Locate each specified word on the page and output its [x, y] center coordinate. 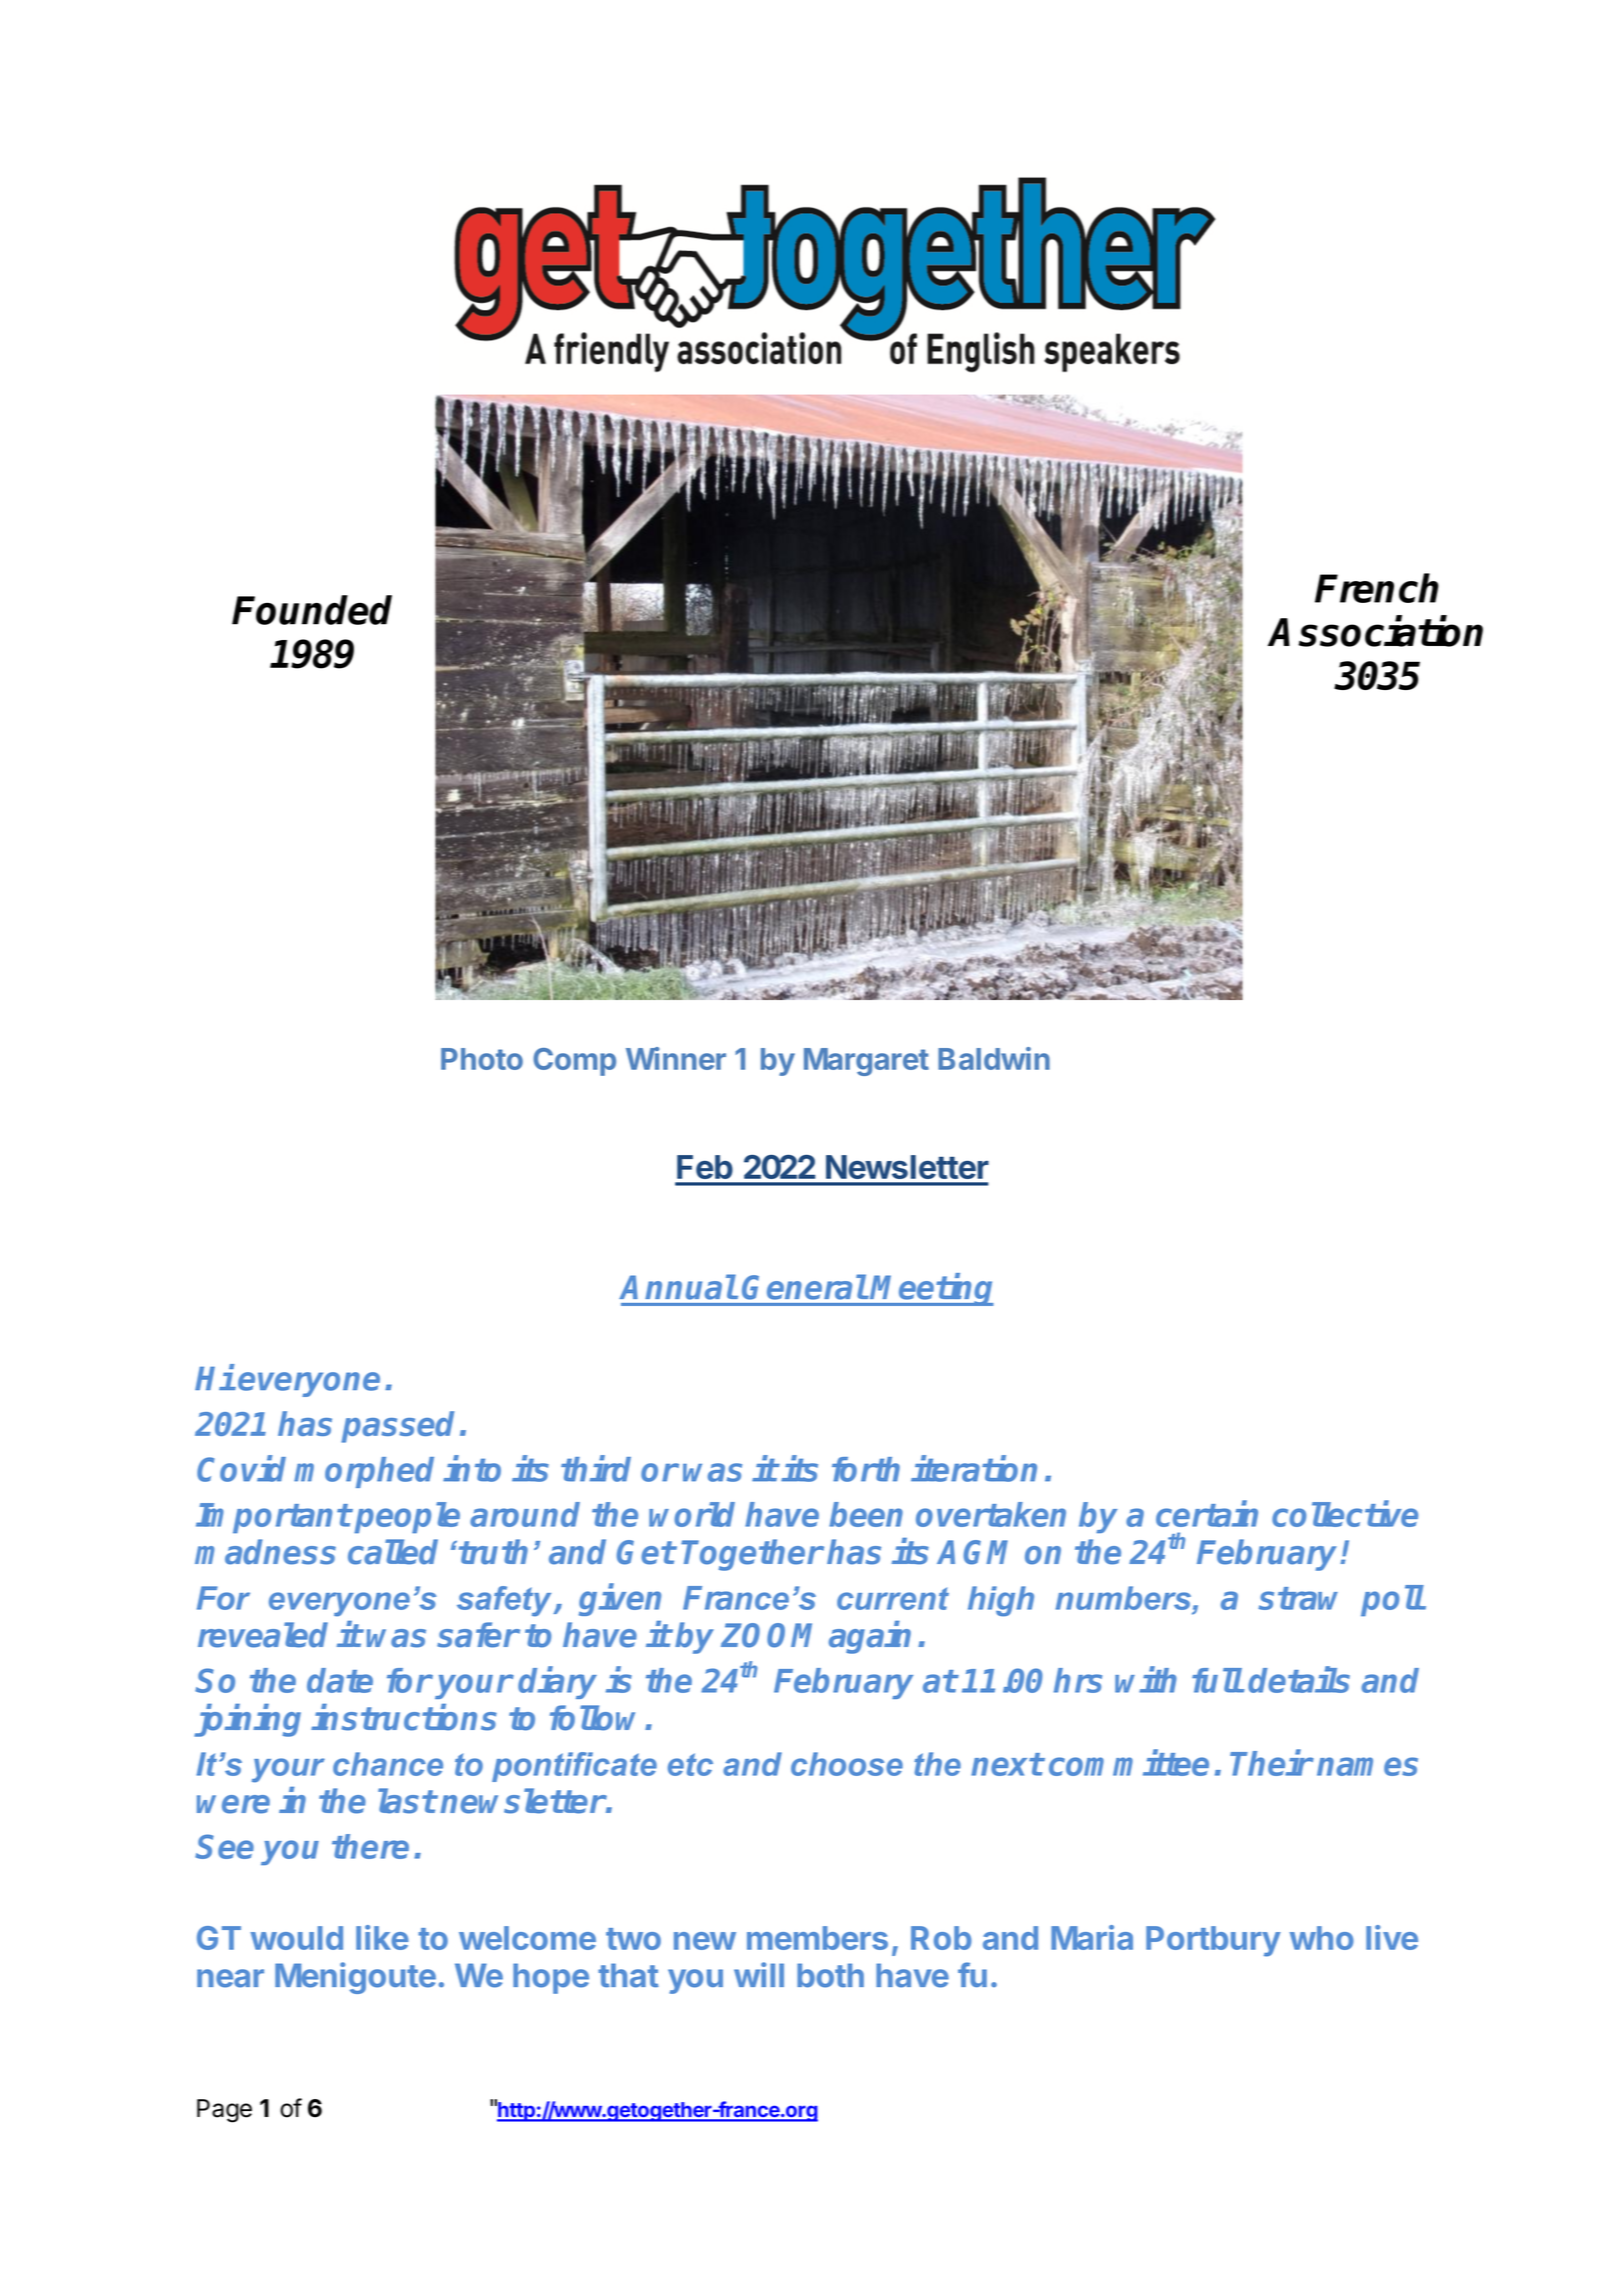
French [1377, 588]
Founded [312, 610]
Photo [482, 1059]
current [893, 1598]
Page [224, 2111]
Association [1375, 631]
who [1322, 1938]
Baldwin [994, 1058]
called [393, 1552]
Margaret [866, 1062]
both [830, 1975]
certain [1207, 1514]
